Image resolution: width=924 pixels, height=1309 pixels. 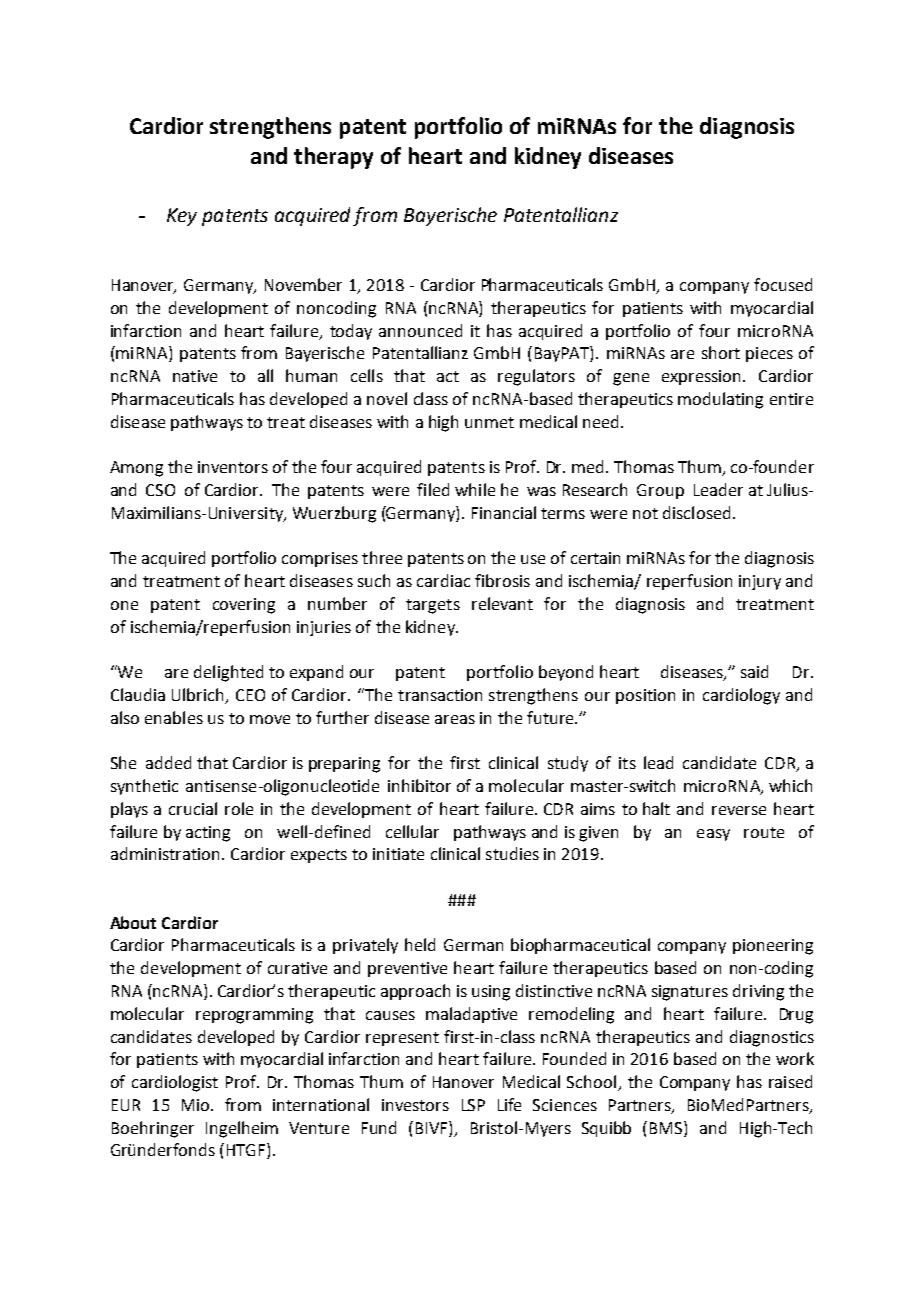 What do you see at coordinates (475, 489) in the screenshot?
I see `while` at bounding box center [475, 489].
